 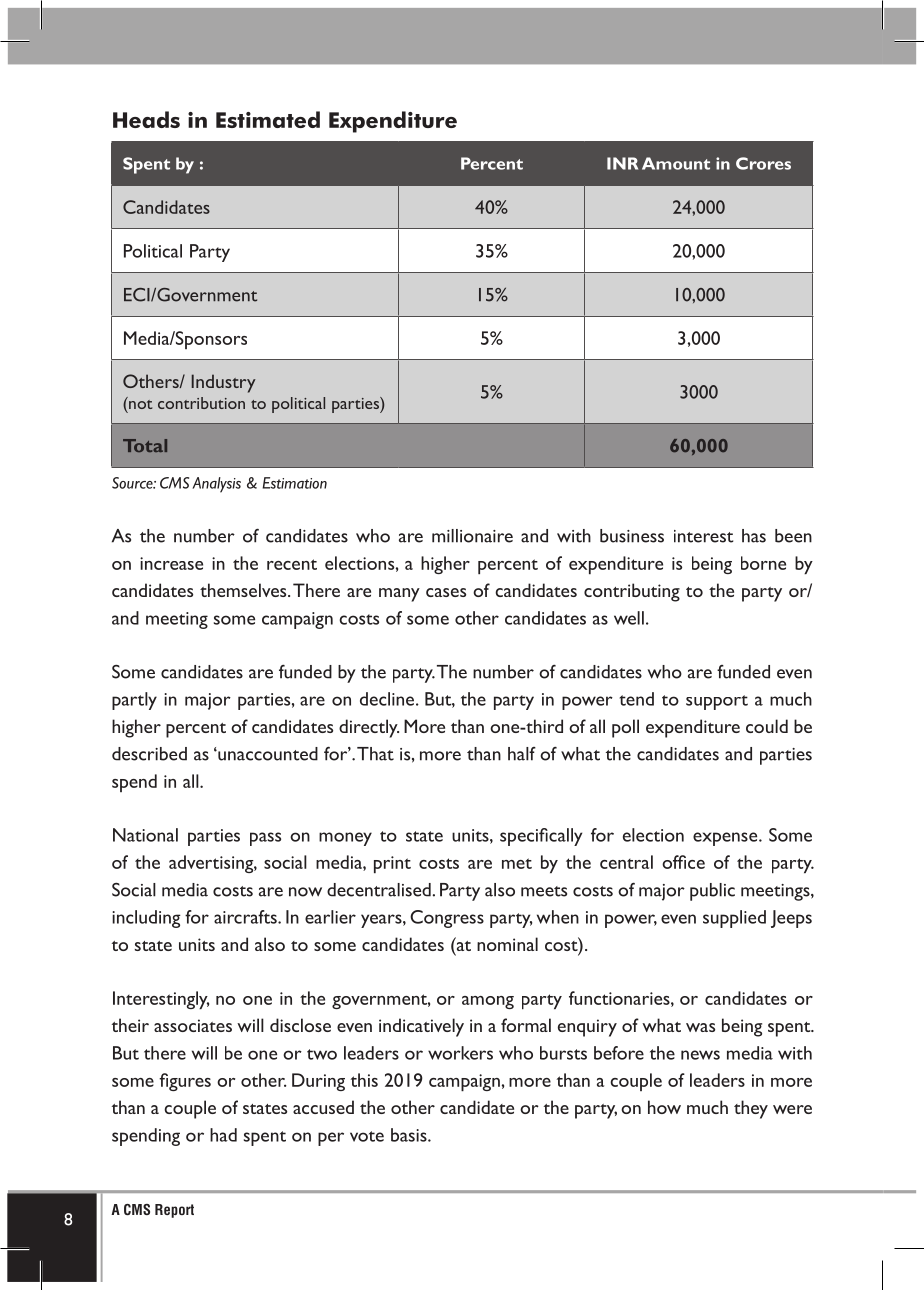 I want to click on support, so click(x=717, y=702).
